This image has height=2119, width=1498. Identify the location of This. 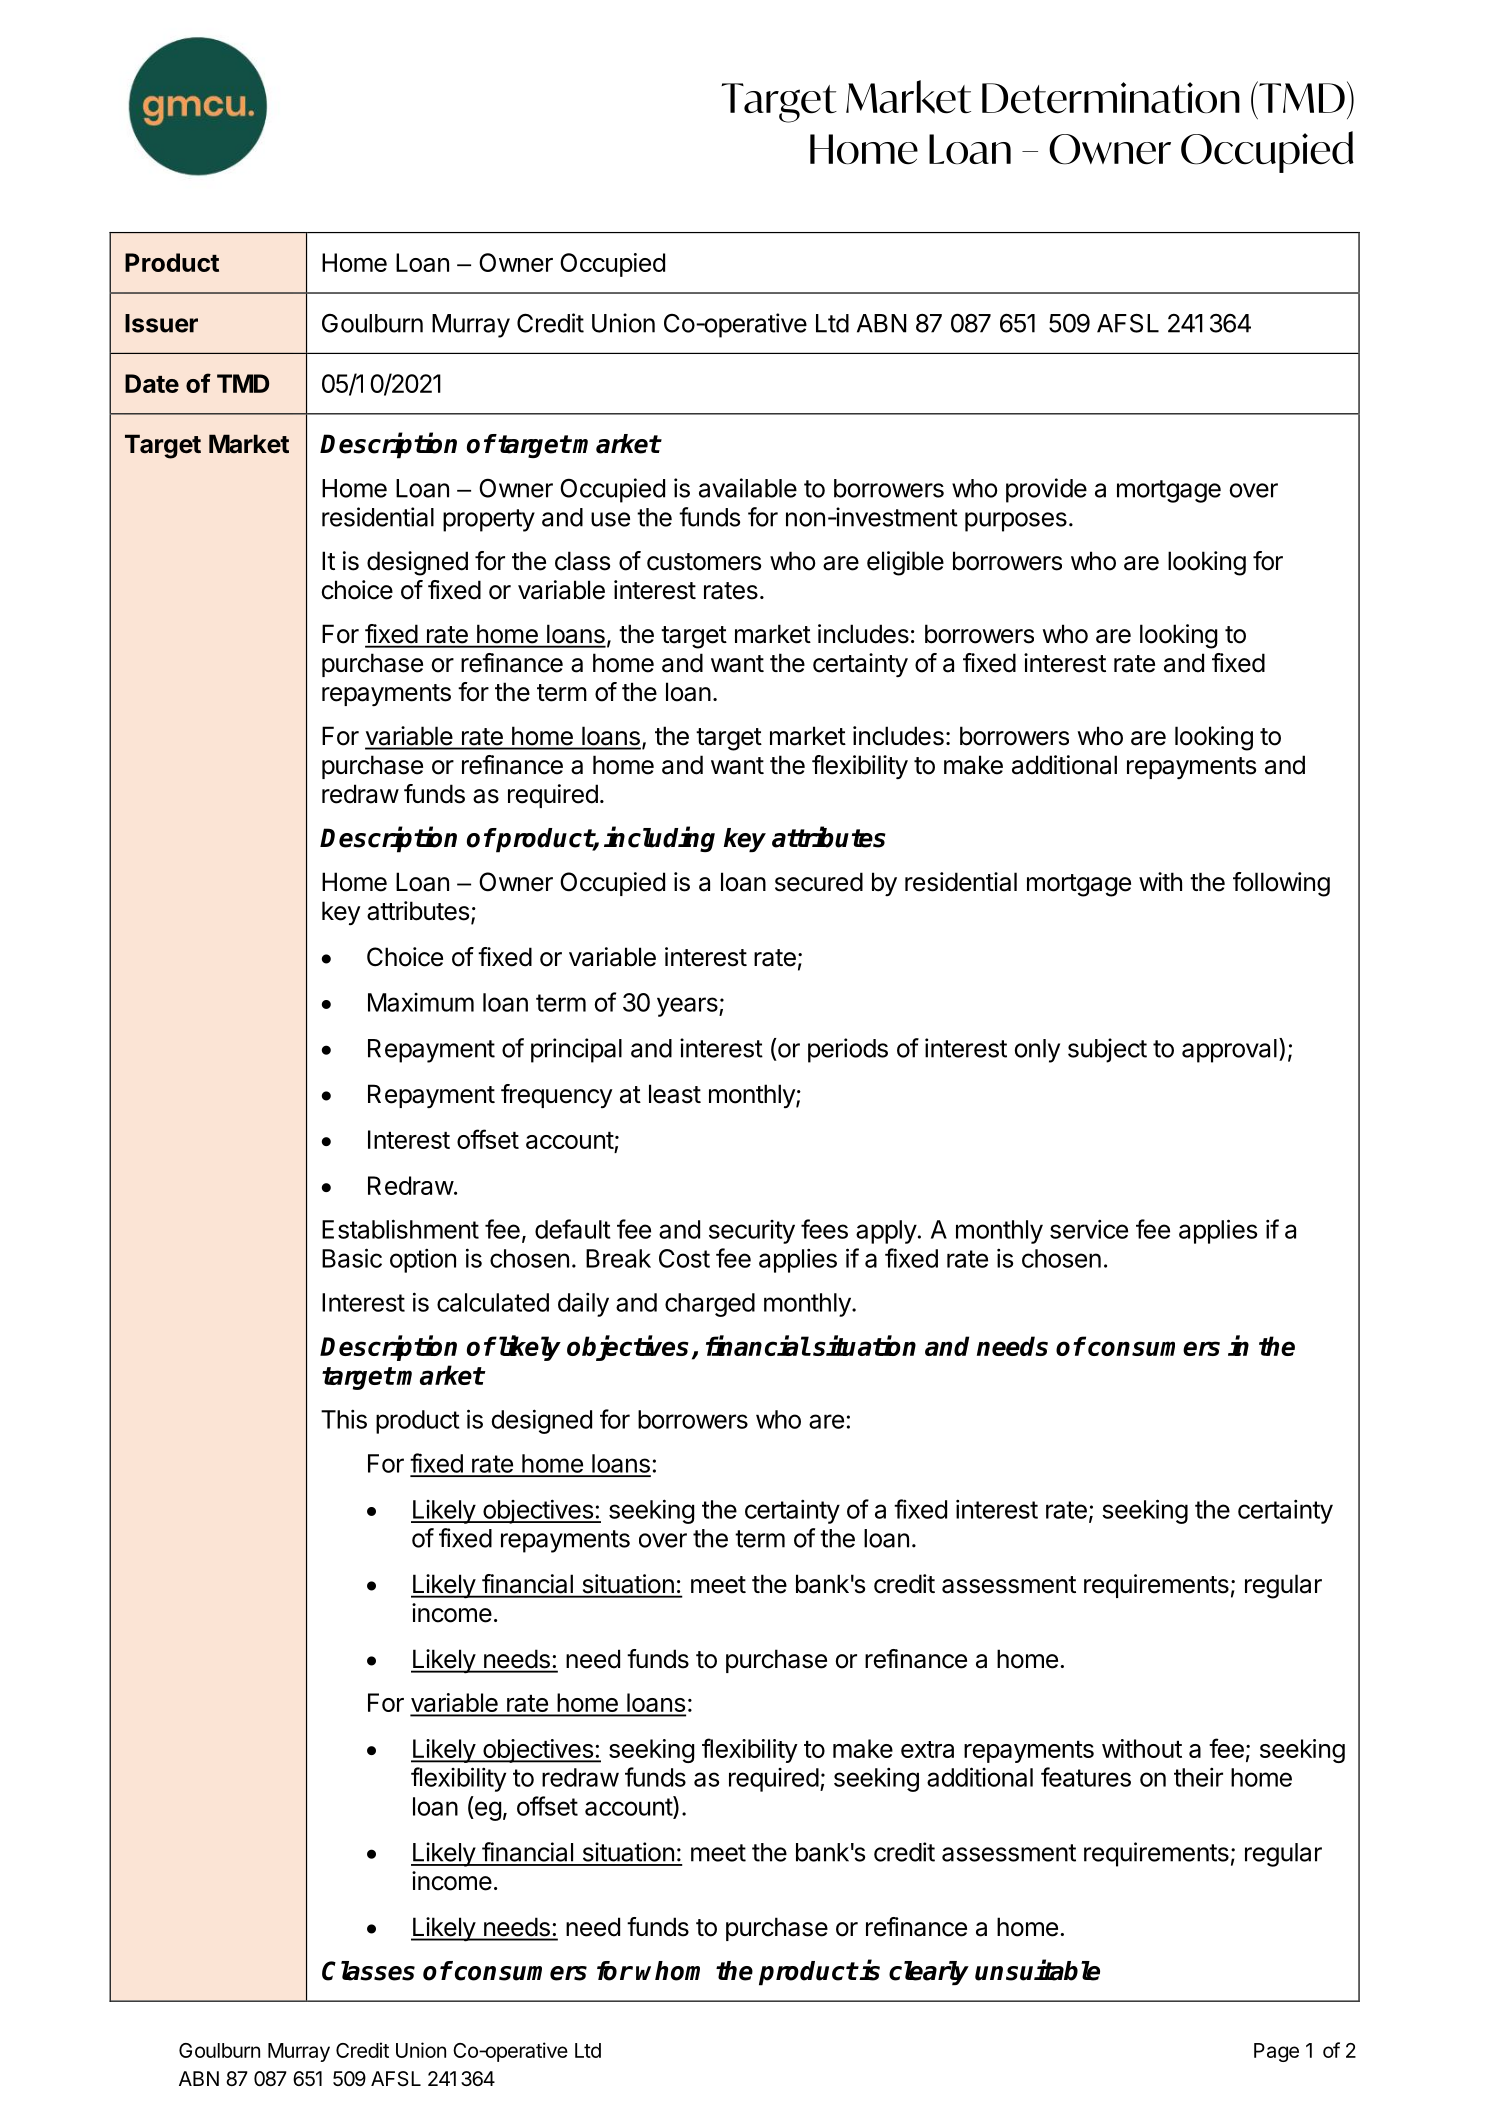
(344, 1419).
